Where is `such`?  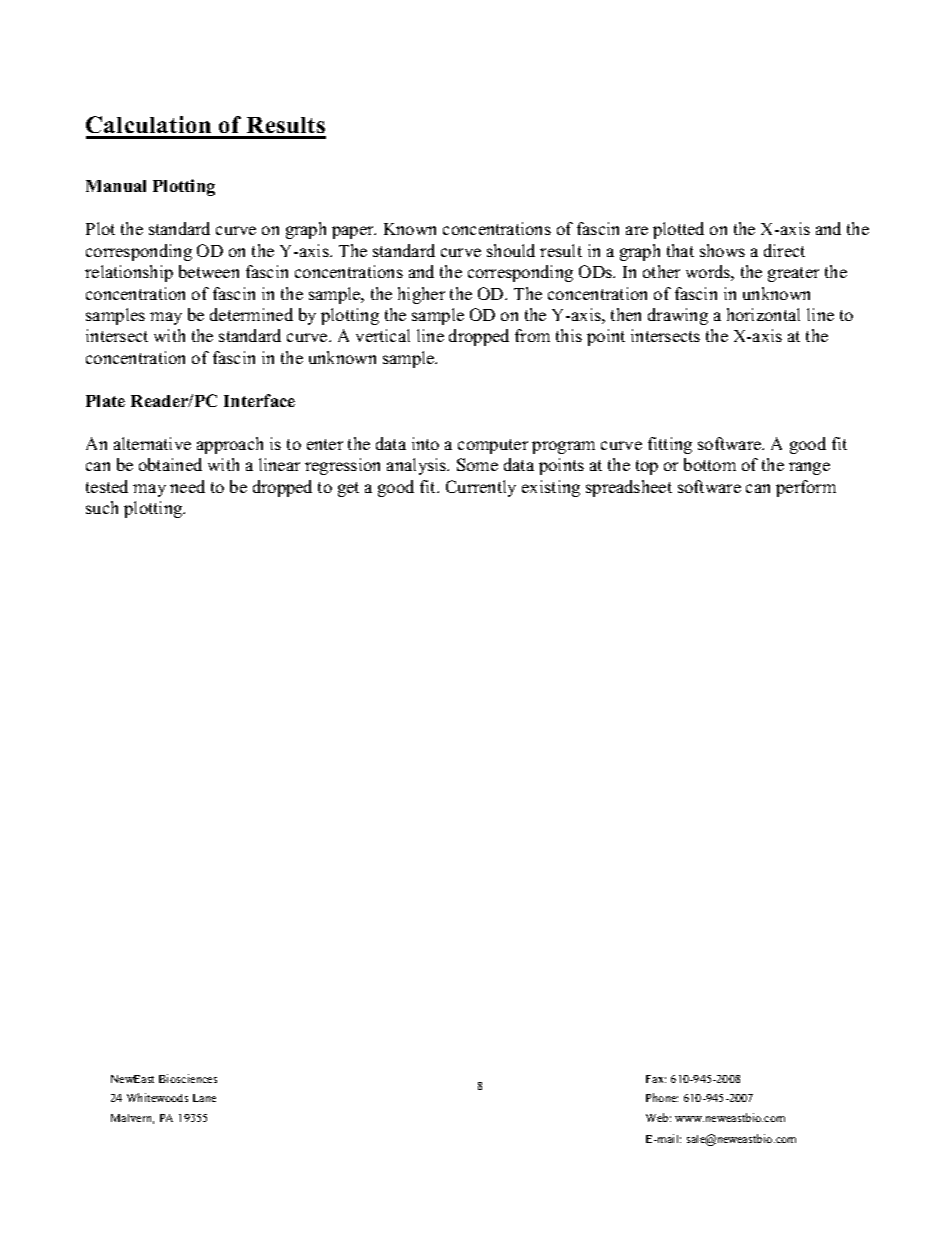 such is located at coordinates (102, 507).
